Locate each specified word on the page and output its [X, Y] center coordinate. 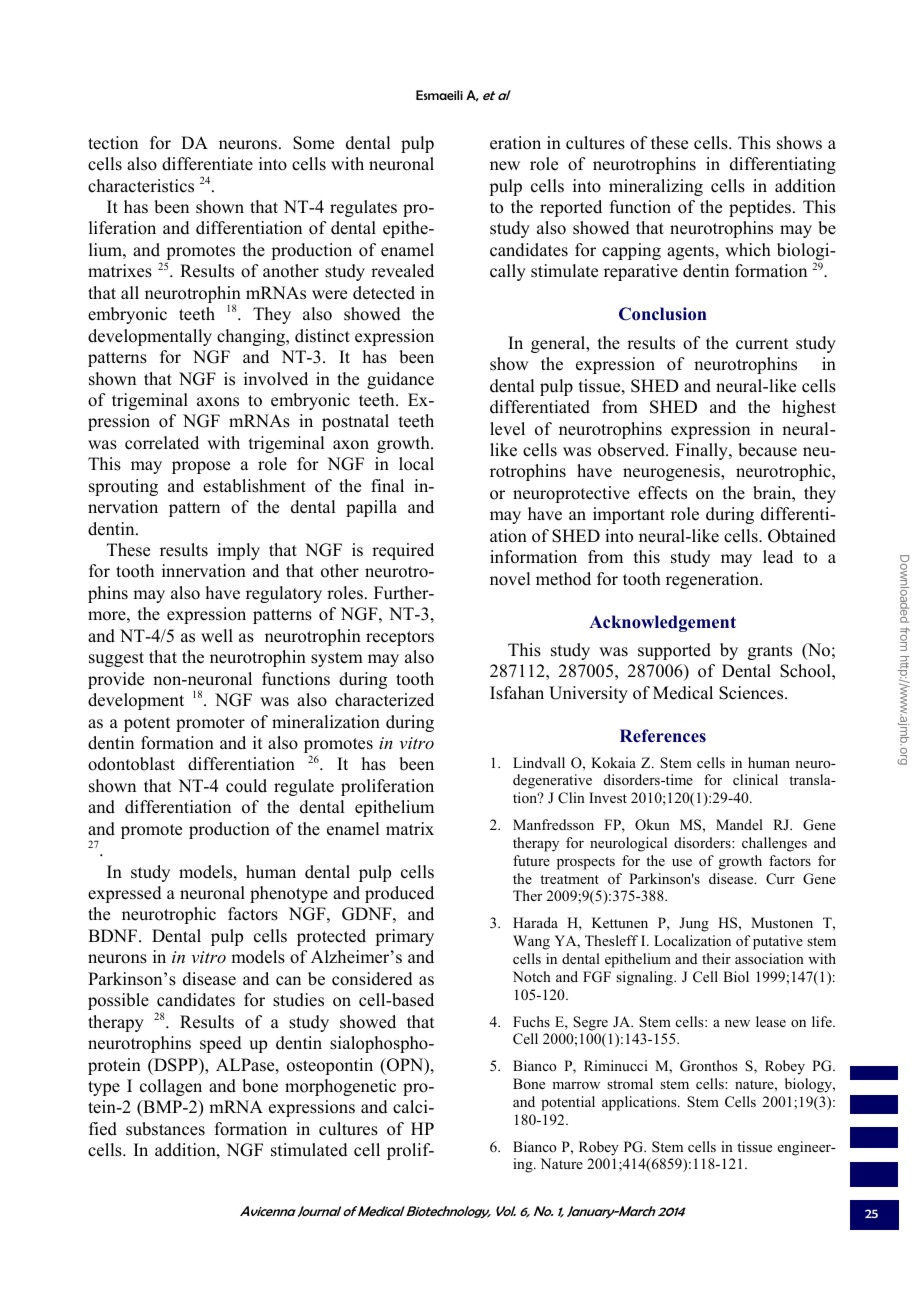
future [531, 860]
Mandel [739, 824]
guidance [400, 380]
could [246, 786]
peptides [760, 208]
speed [221, 1044]
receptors [400, 638]
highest [809, 408]
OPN [405, 1066]
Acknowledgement [662, 623]
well [217, 636]
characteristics [141, 186]
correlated [162, 443]
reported [571, 208]
